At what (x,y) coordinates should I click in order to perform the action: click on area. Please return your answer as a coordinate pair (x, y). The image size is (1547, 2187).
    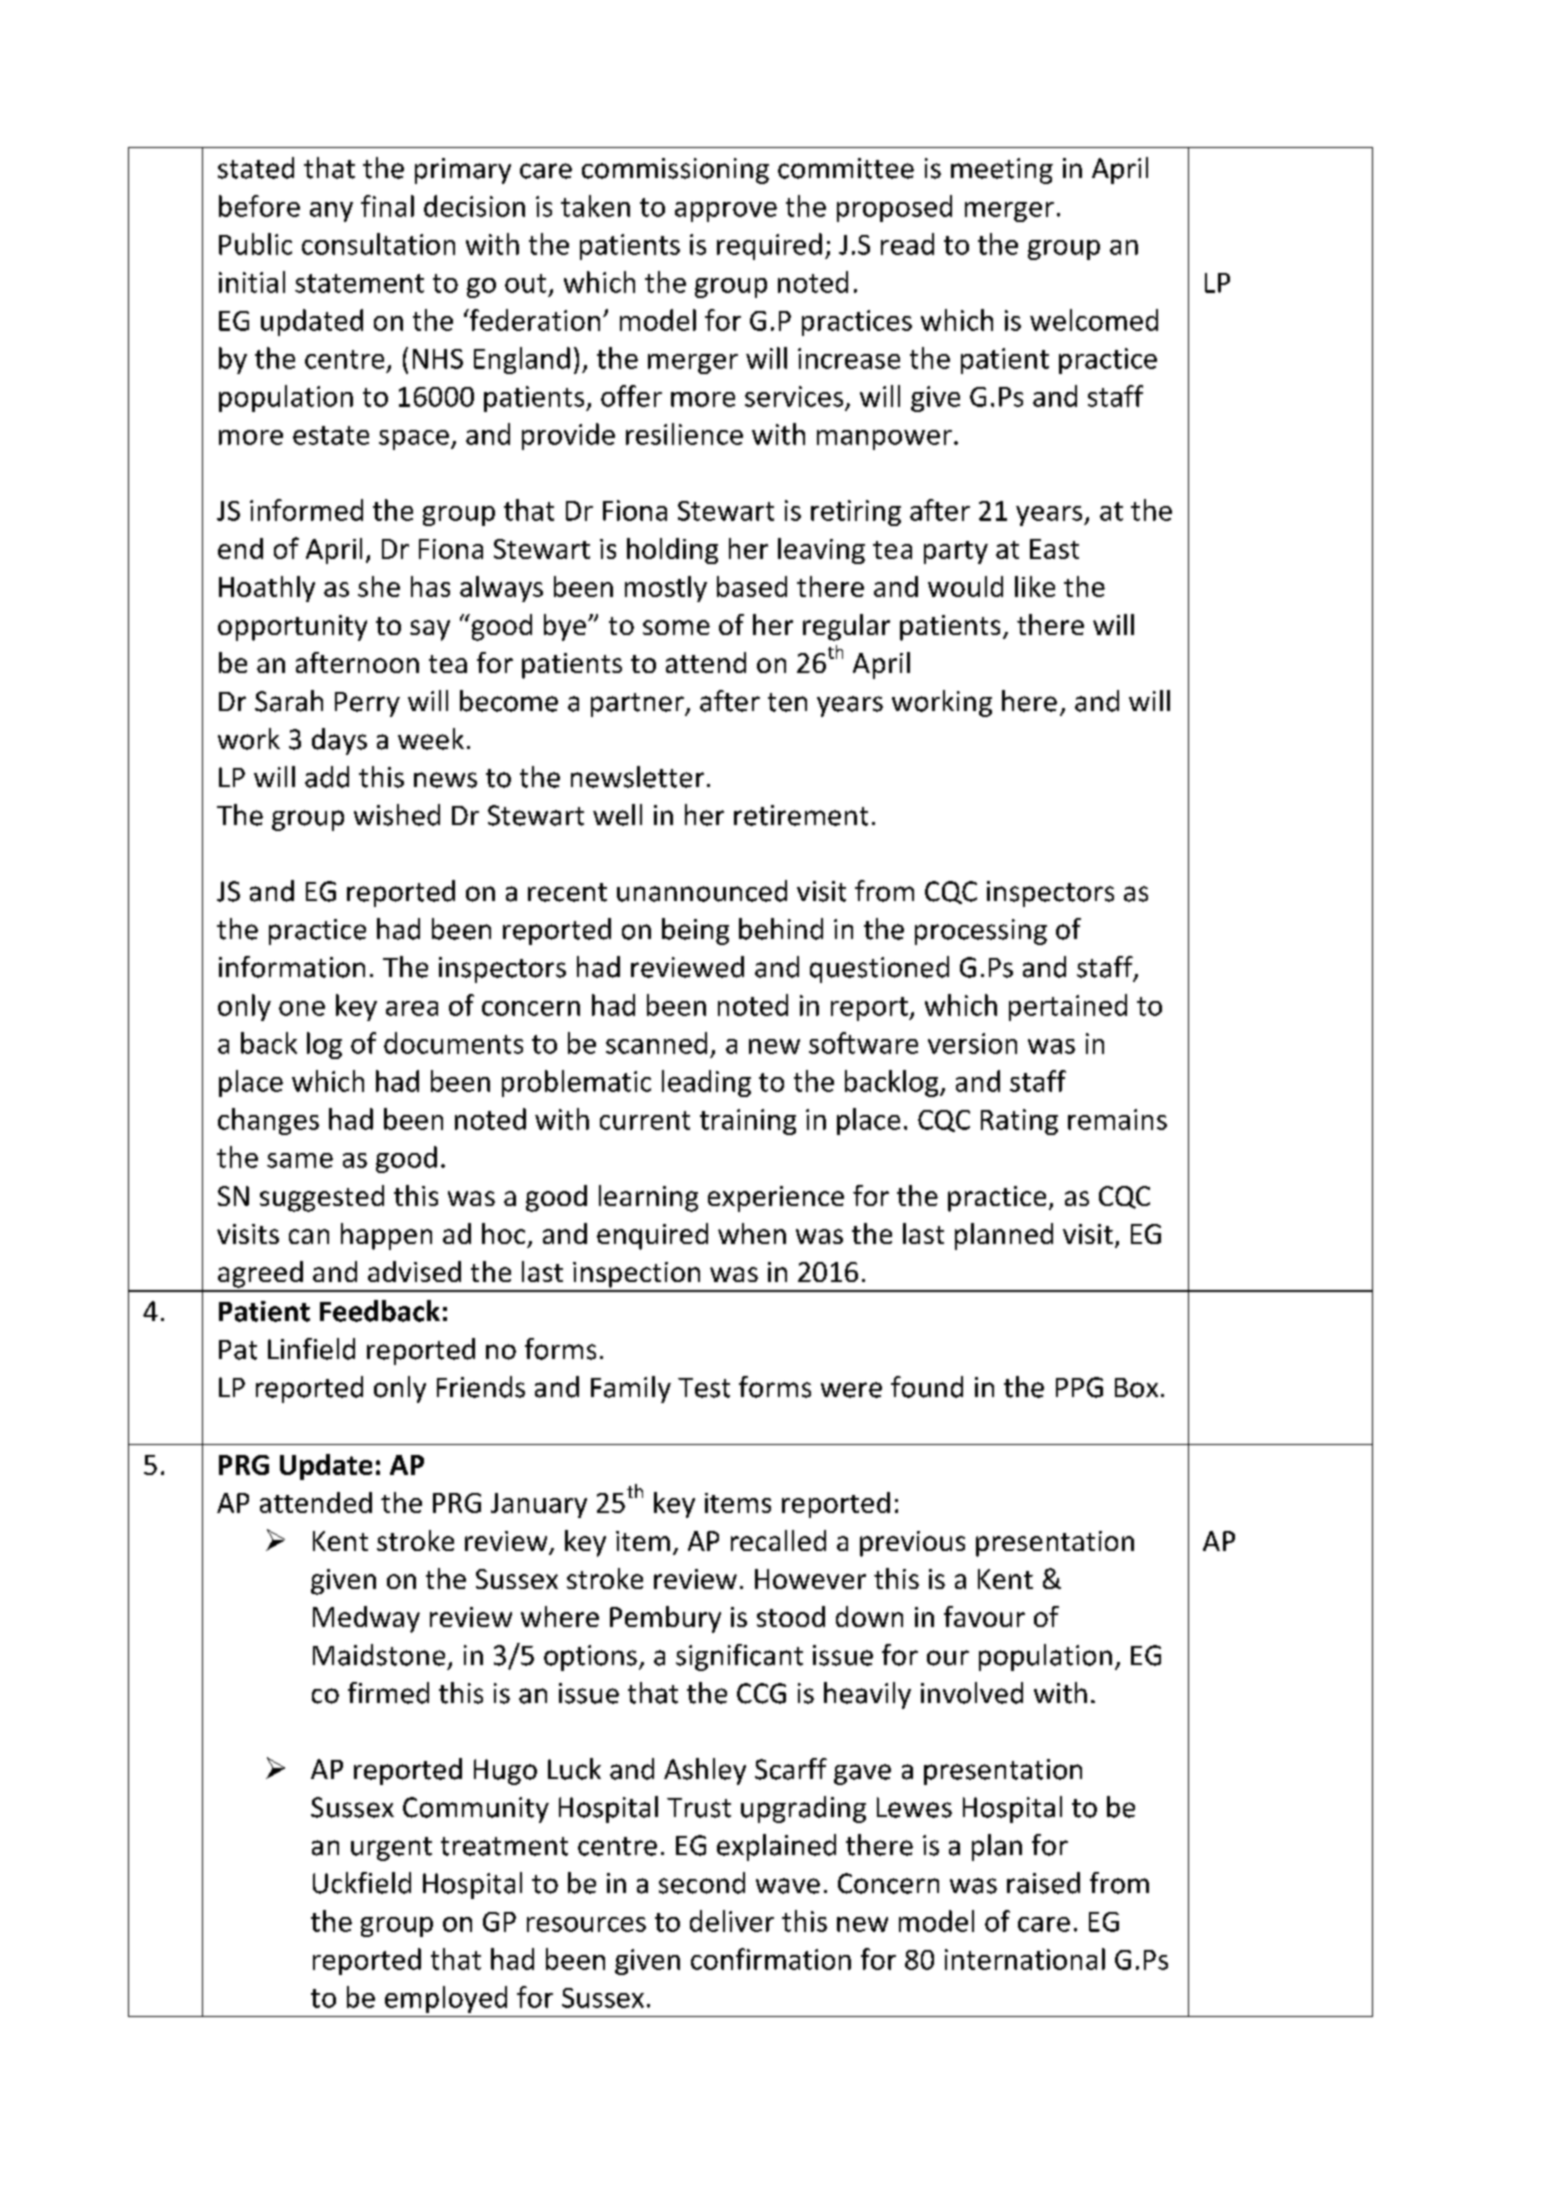
    Looking at the image, I should click on (412, 1008).
